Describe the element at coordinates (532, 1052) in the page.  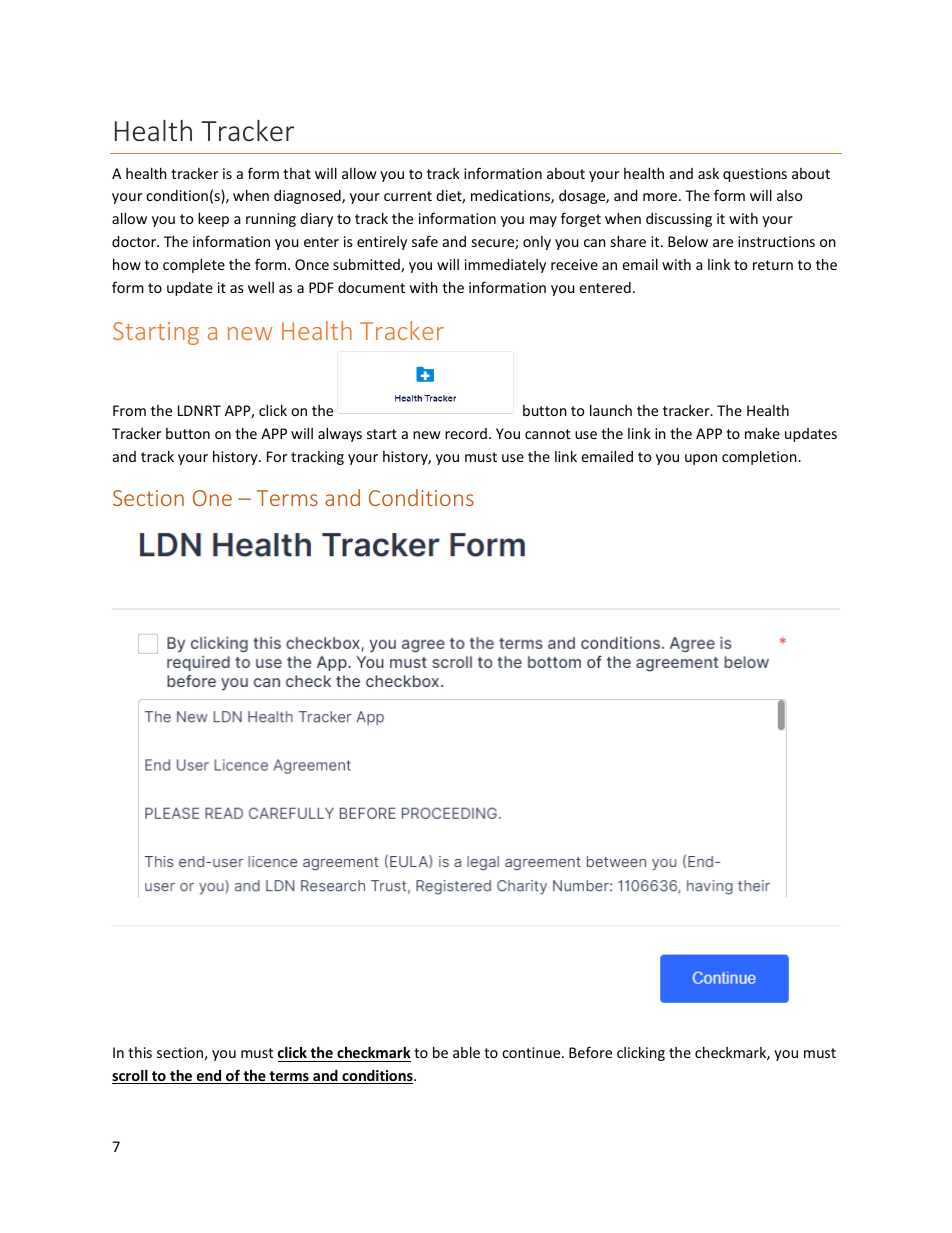
I see `continue` at that location.
